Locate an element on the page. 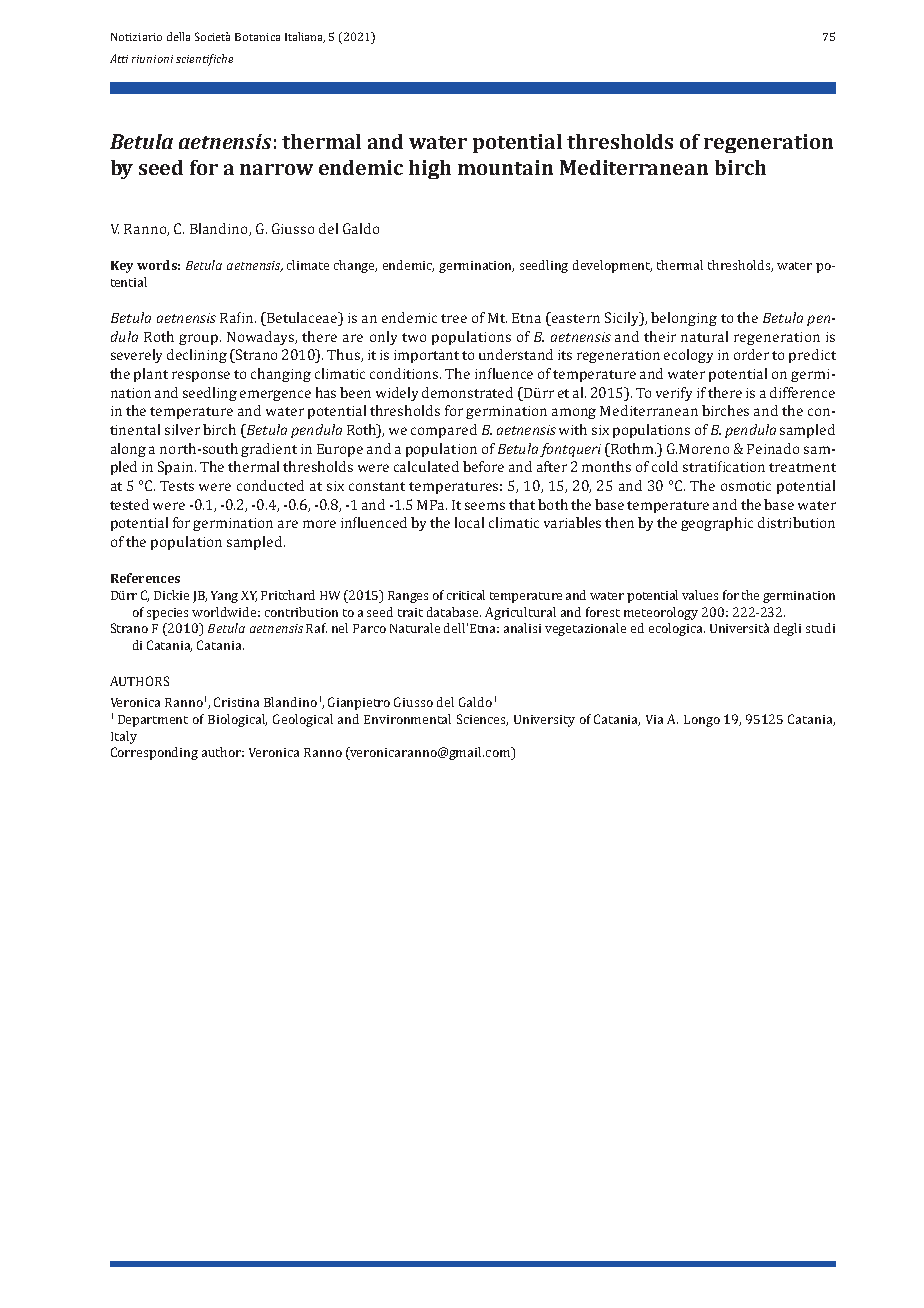  mountain is located at coordinates (505, 167).
